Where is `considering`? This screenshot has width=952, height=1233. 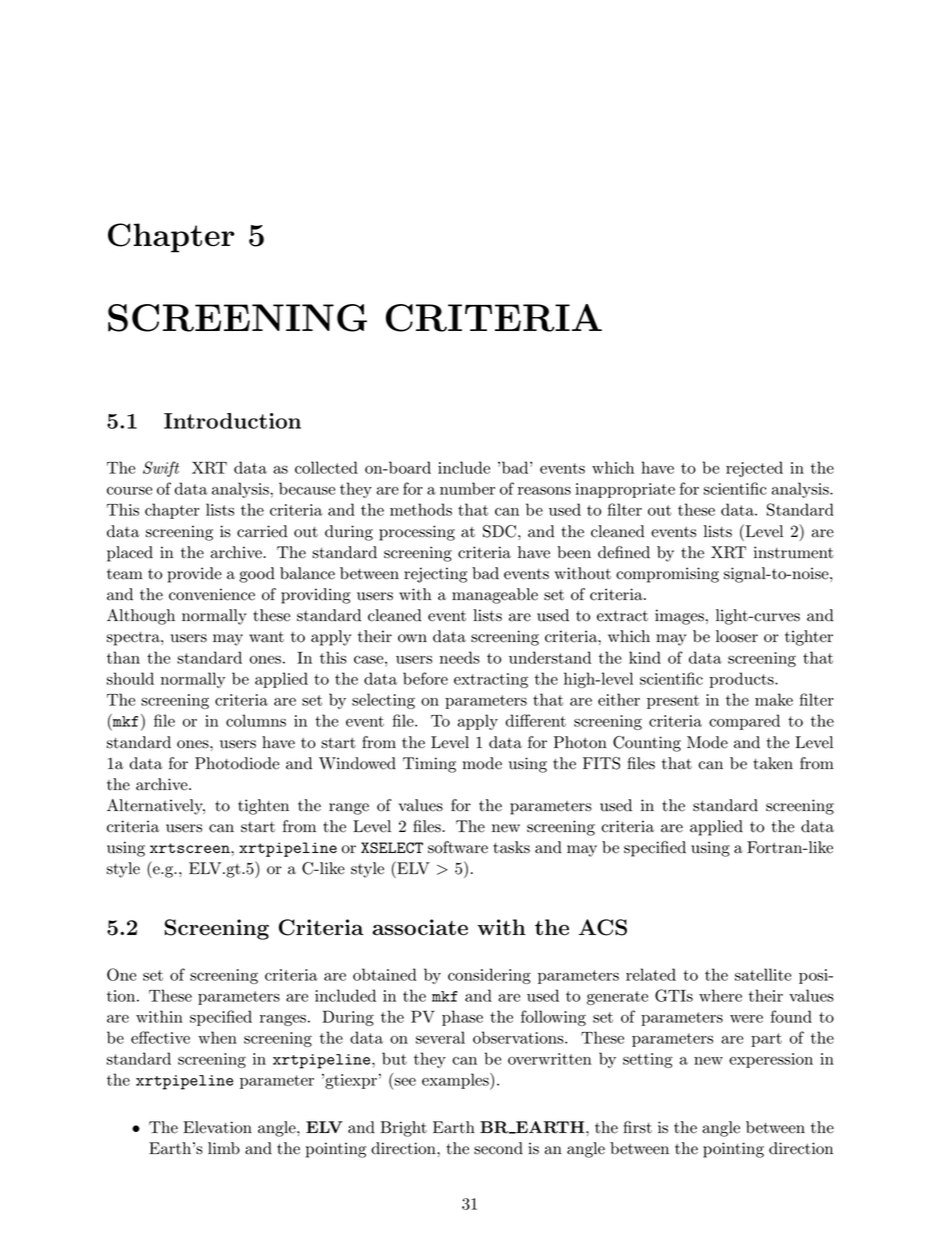 considering is located at coordinates (489, 976).
